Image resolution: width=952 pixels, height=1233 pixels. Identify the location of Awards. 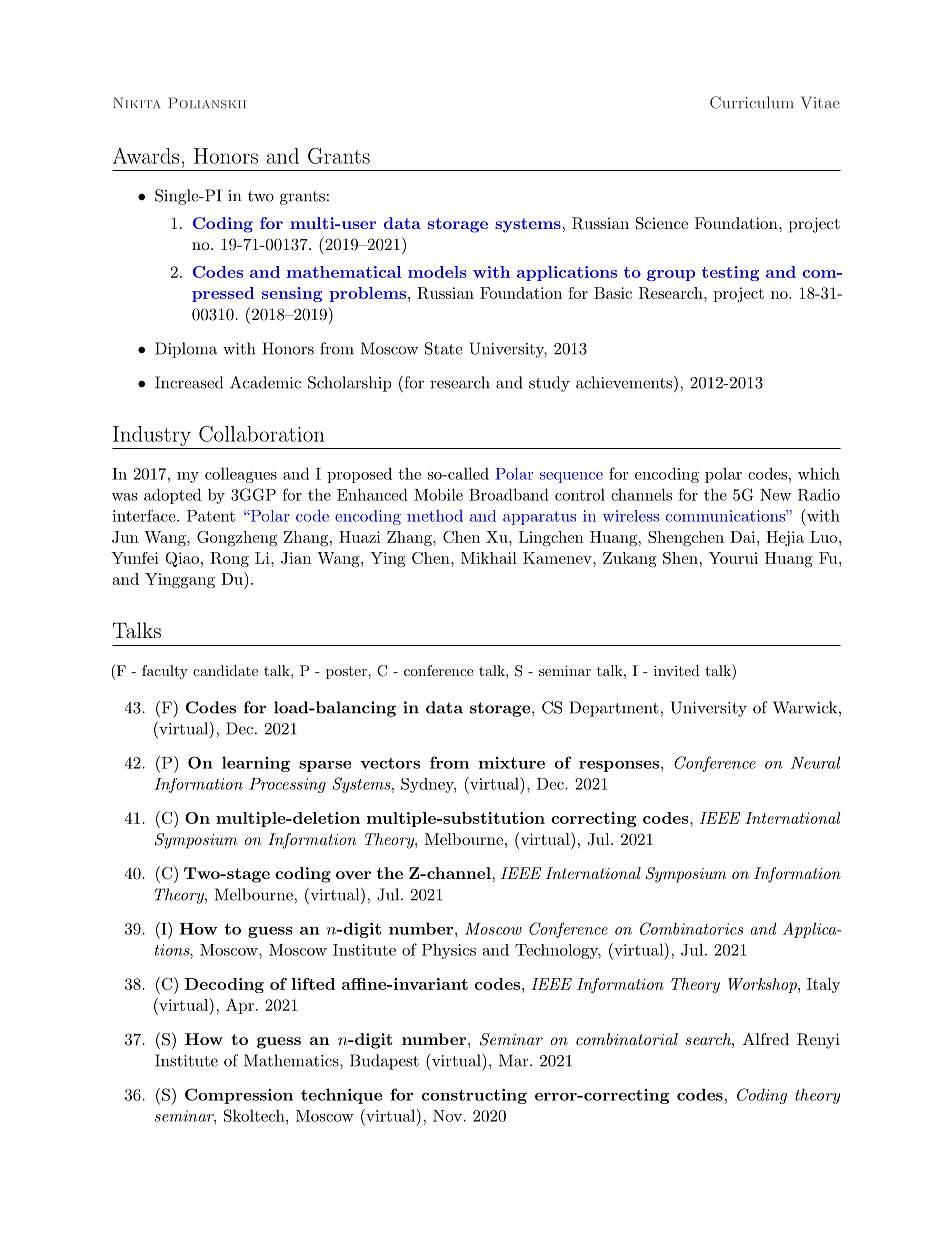
(146, 156).
